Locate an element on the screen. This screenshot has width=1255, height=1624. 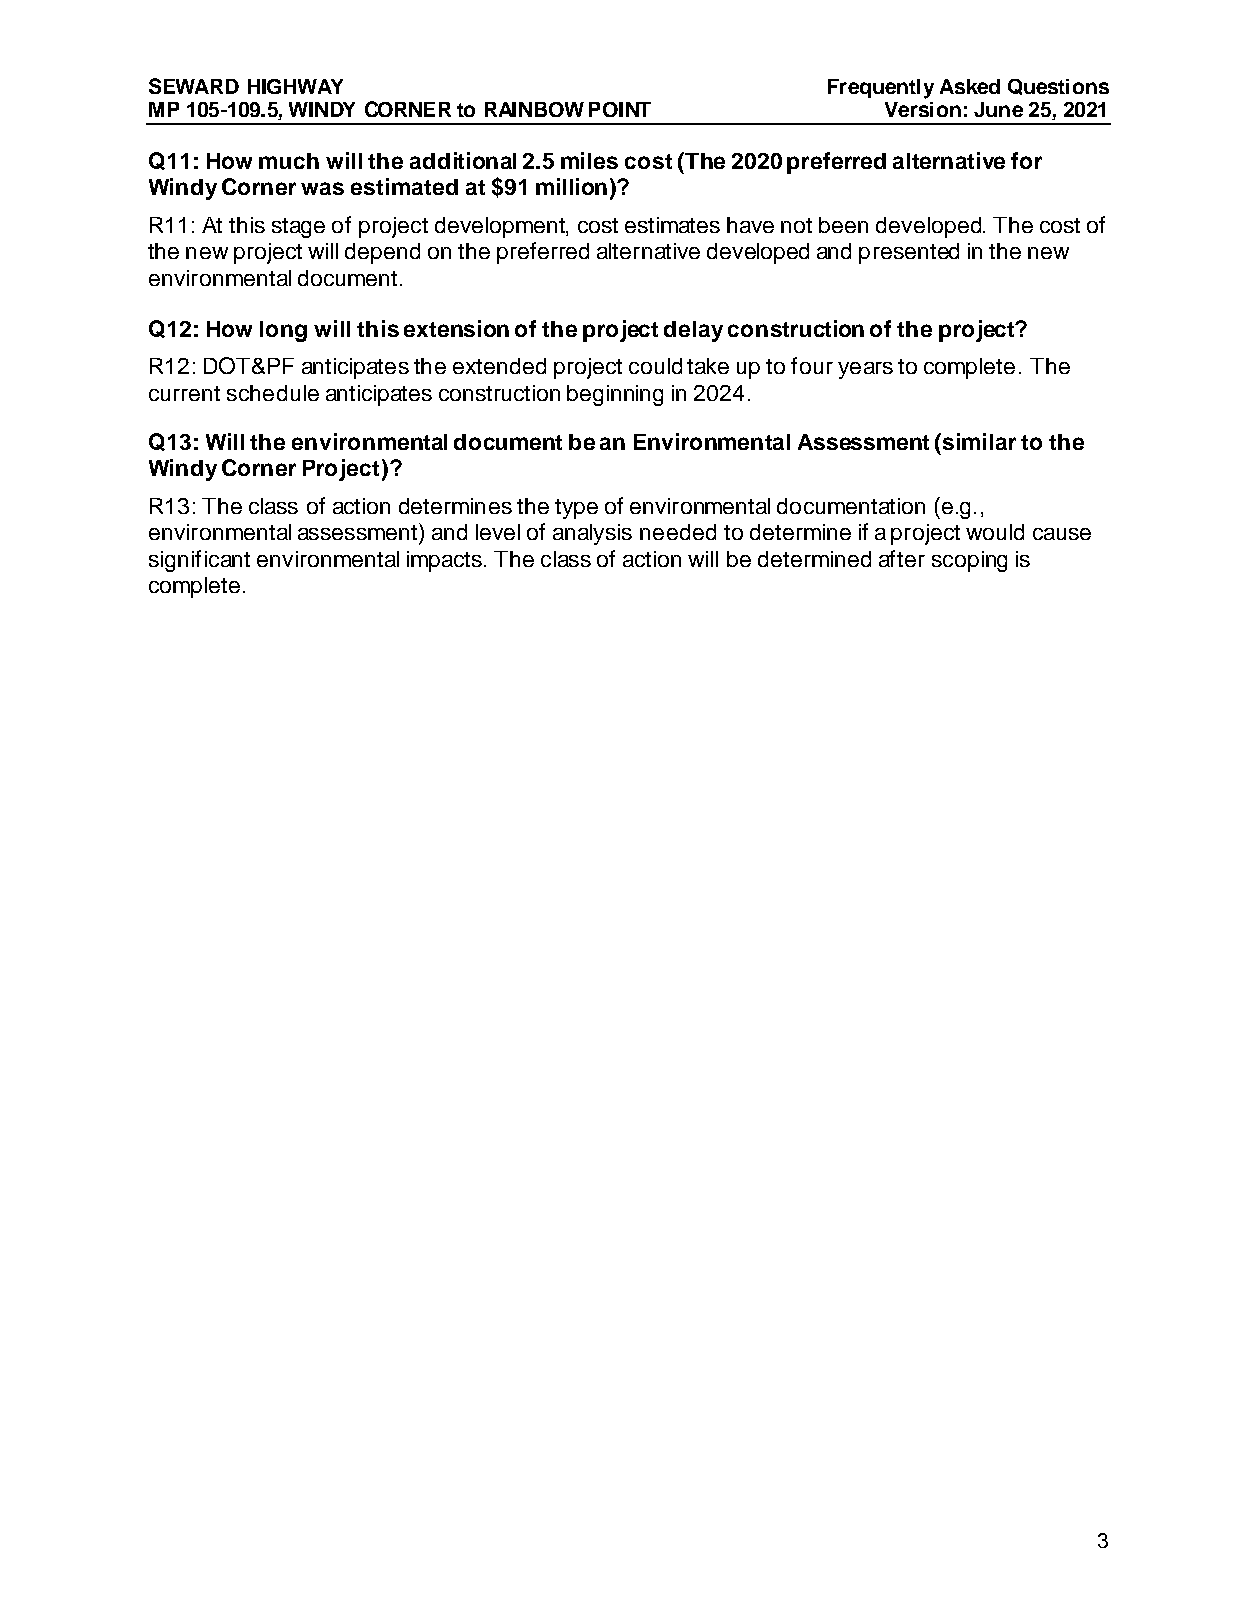
stage is located at coordinates (298, 228).
